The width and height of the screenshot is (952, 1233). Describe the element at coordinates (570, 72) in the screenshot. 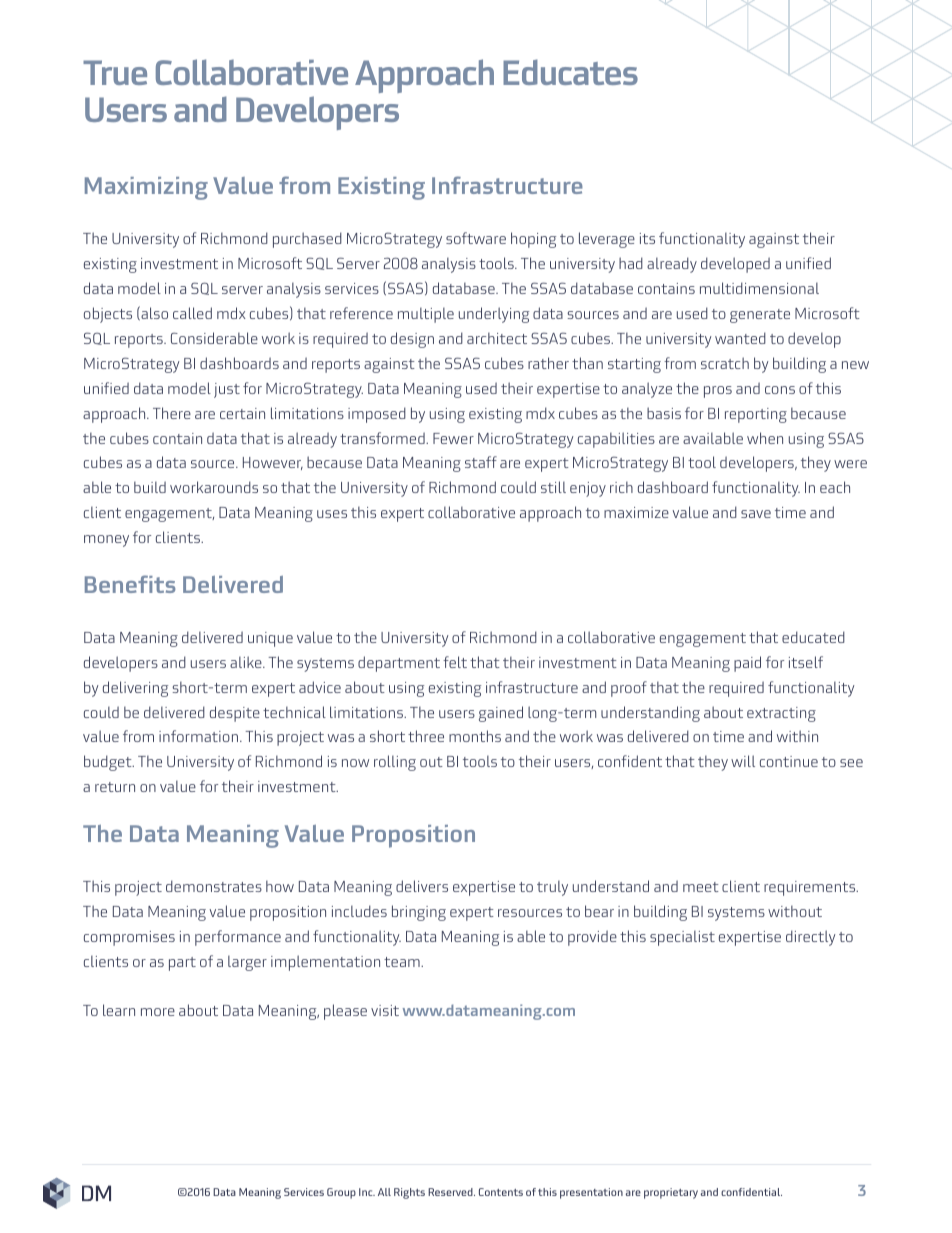

I see `Educates` at that location.
